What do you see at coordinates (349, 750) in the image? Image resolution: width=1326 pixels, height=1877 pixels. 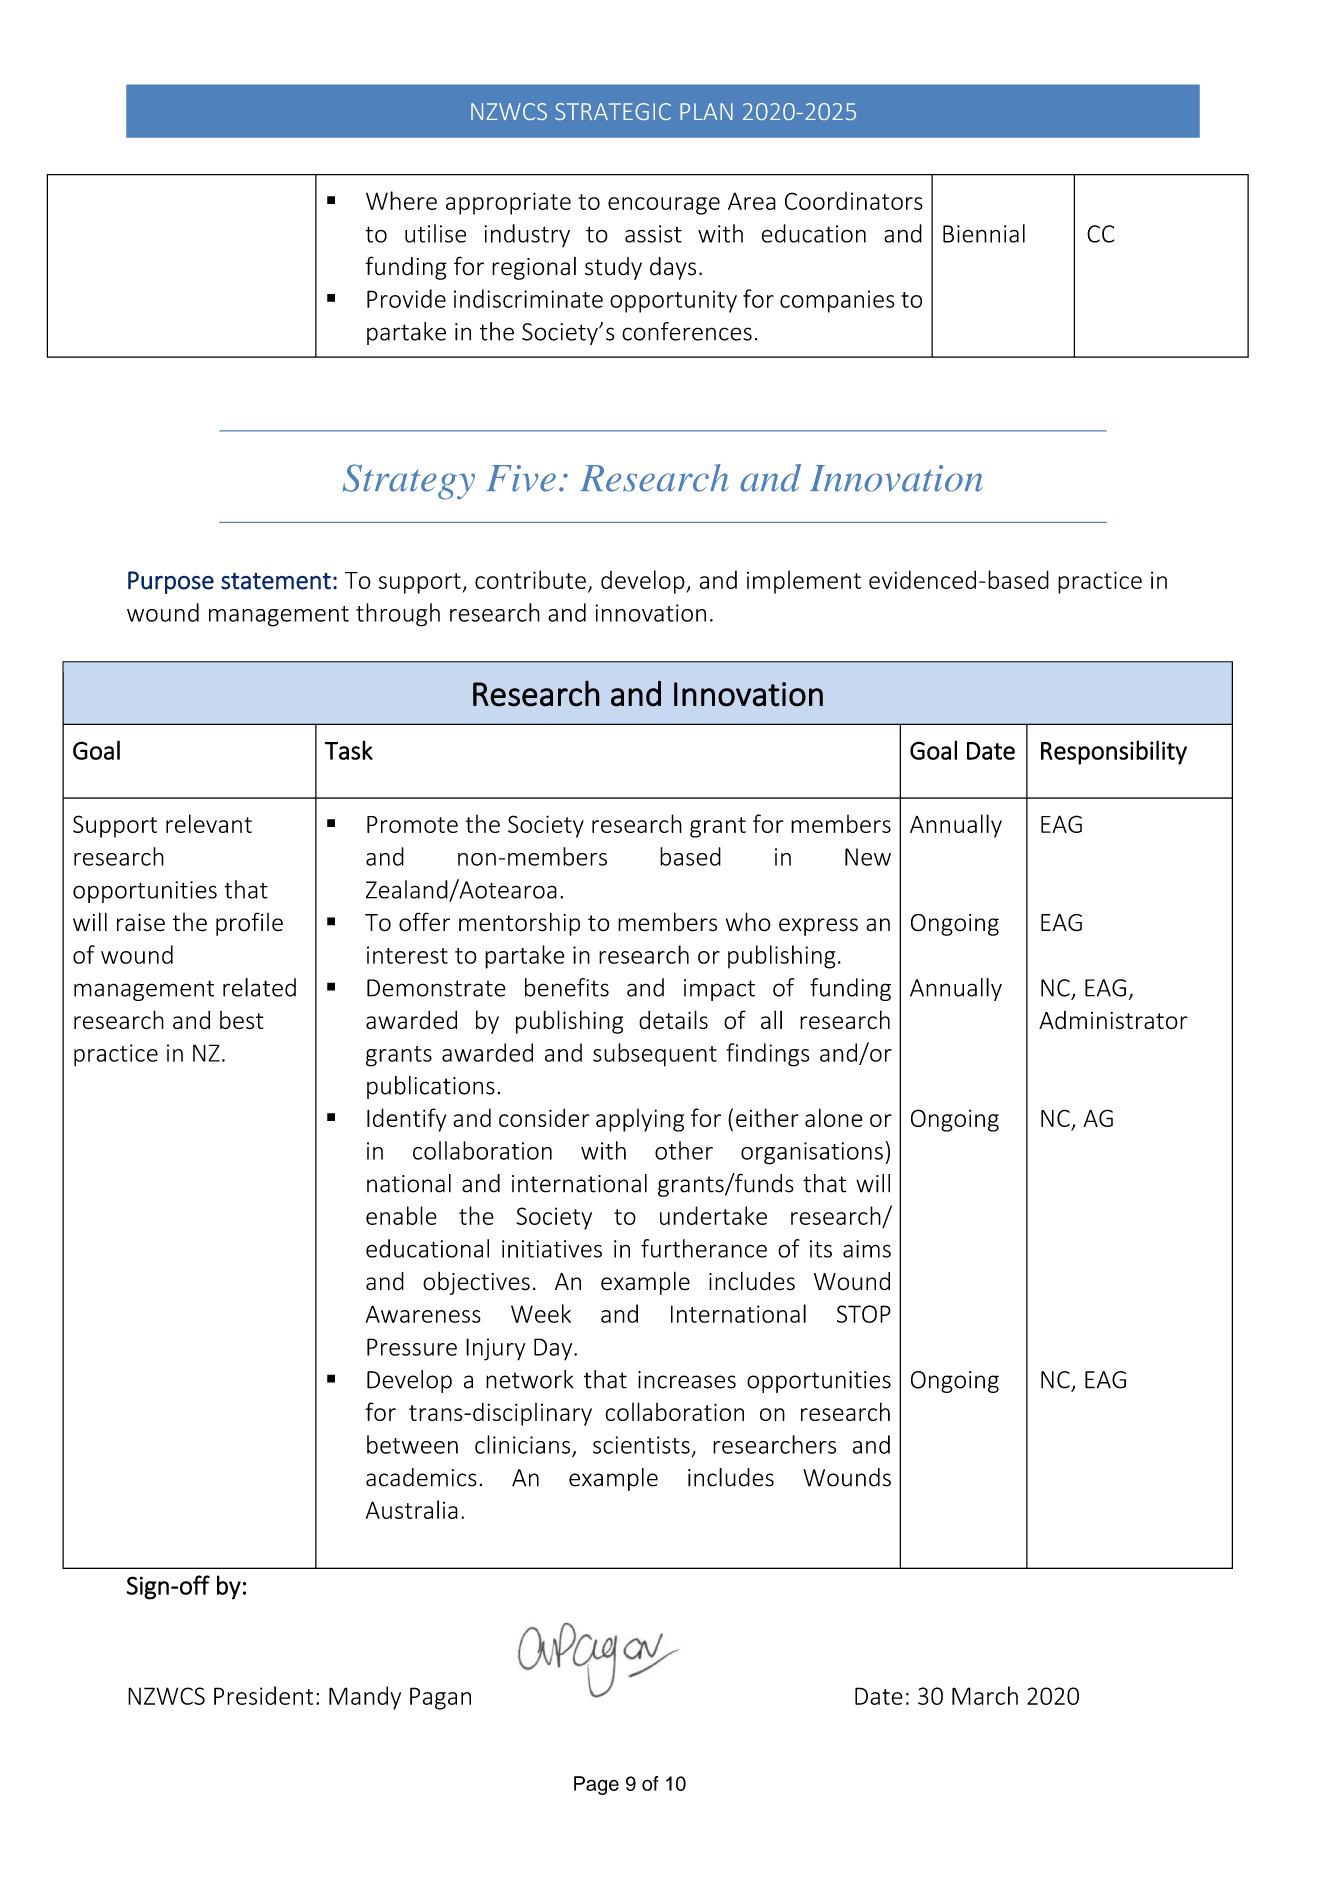 I see `Task` at bounding box center [349, 750].
